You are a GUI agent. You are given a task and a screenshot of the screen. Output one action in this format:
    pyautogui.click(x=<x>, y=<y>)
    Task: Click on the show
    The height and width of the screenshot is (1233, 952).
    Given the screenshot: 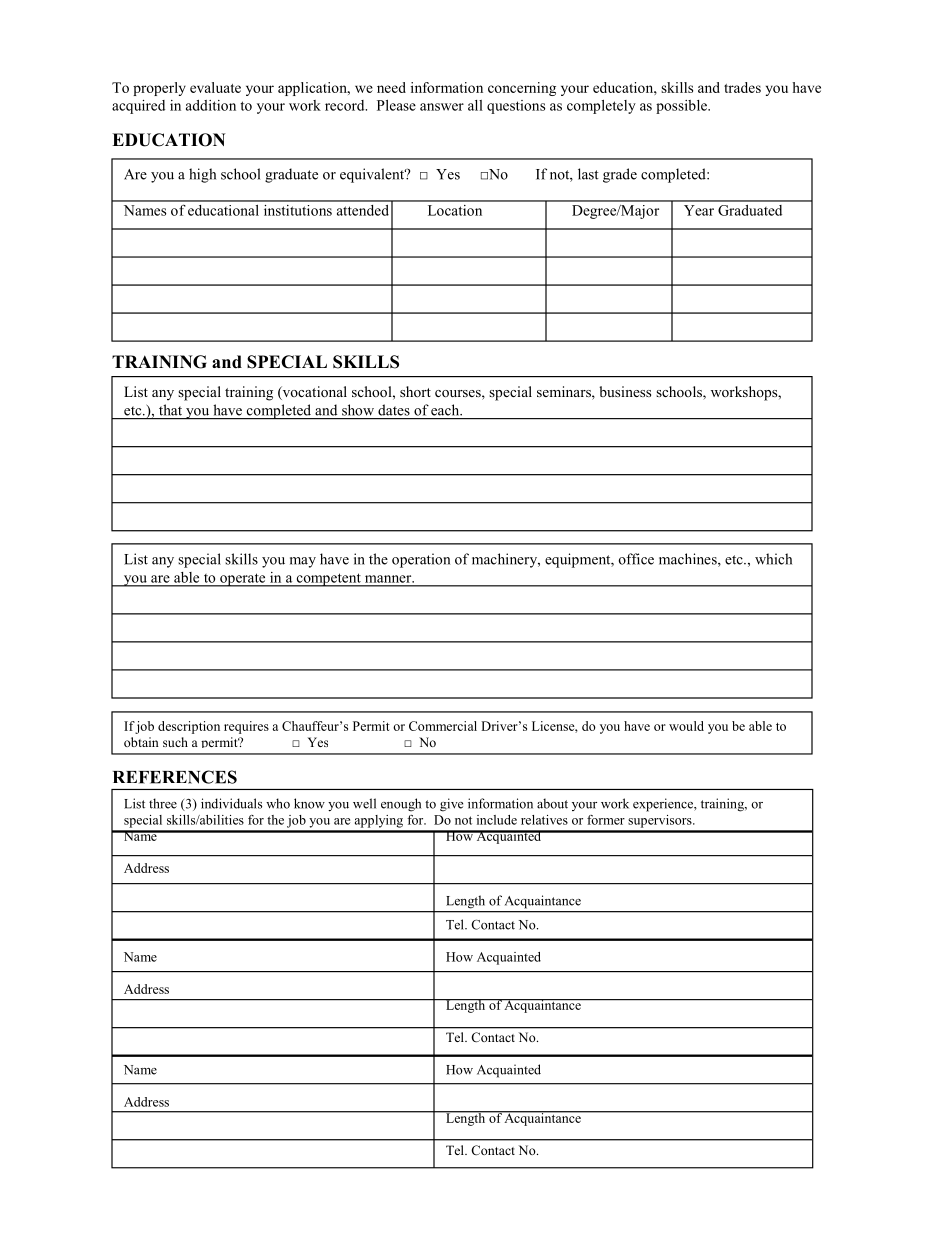 What is the action you would take?
    pyautogui.click(x=358, y=410)
